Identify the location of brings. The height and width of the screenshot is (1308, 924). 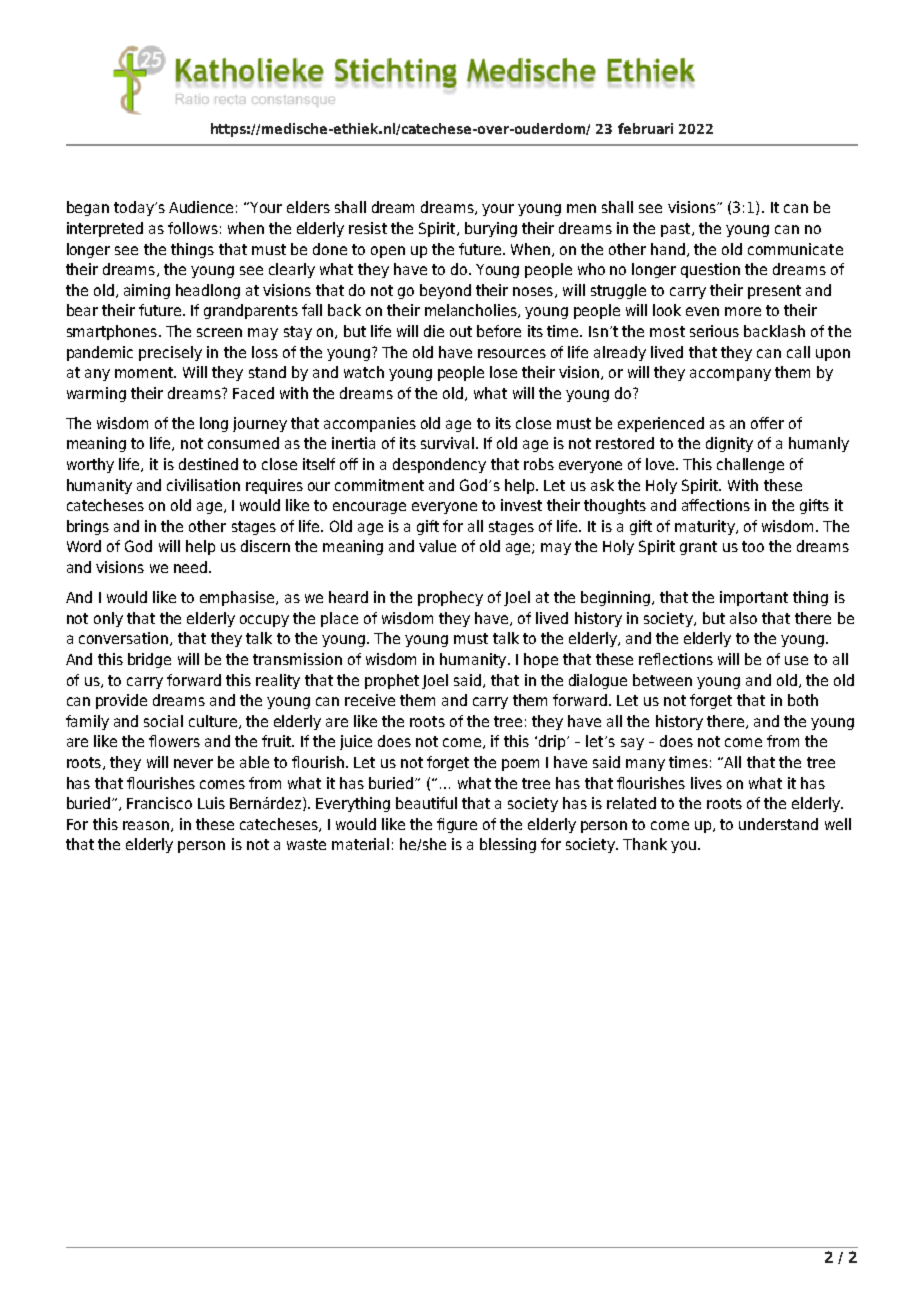
(88, 527).
